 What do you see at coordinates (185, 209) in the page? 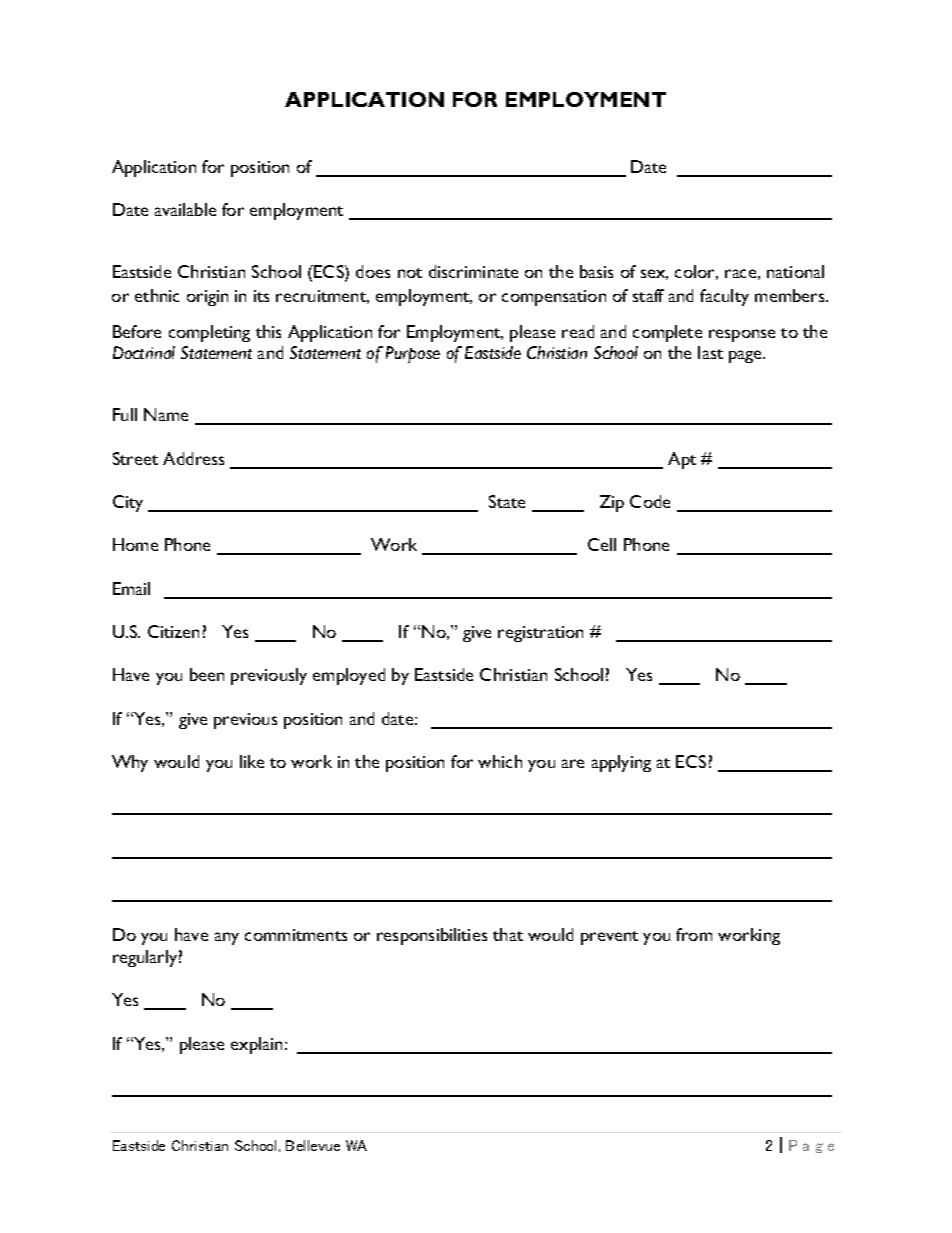
I see `available` at bounding box center [185, 209].
